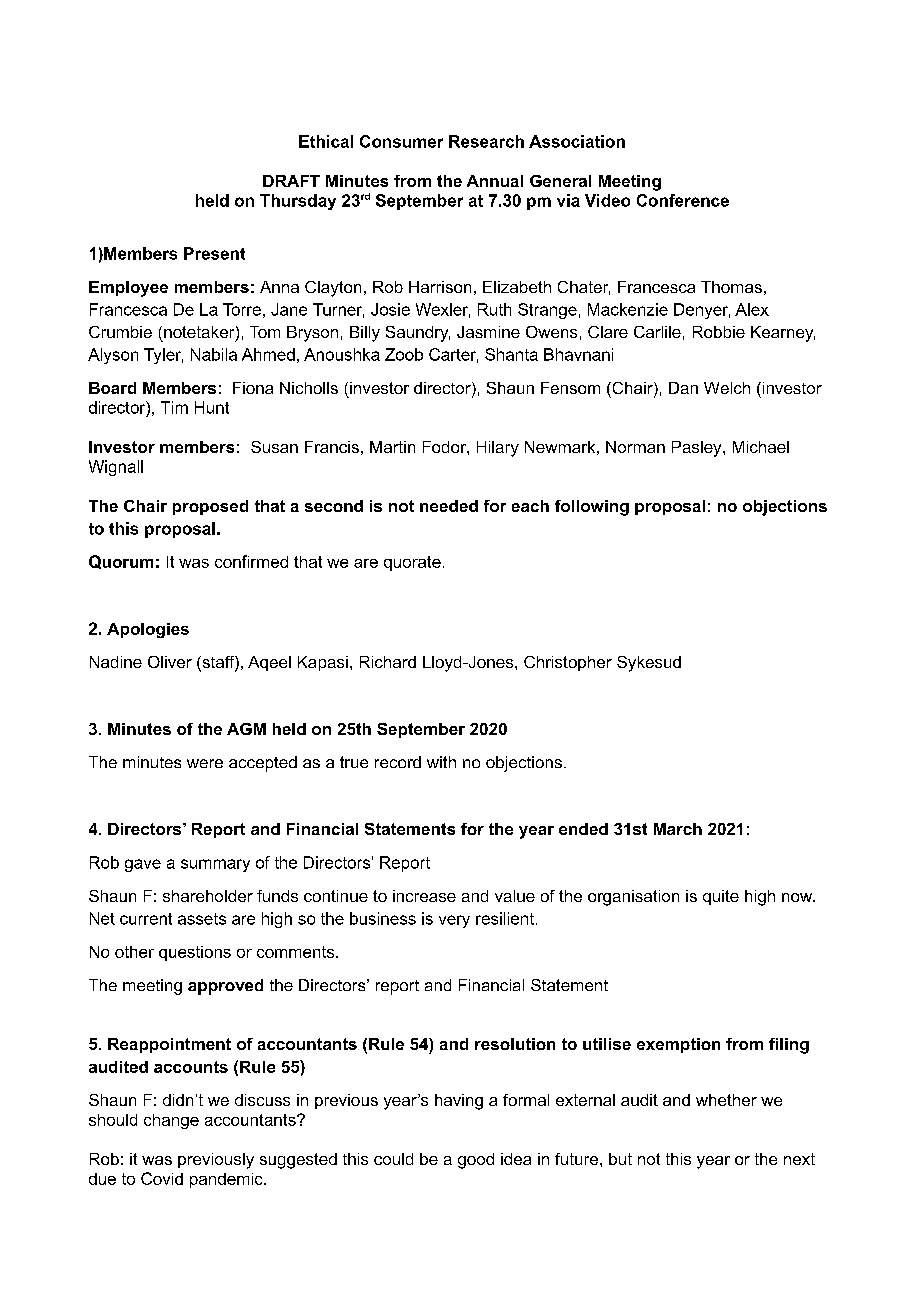 The width and height of the image is (924, 1308). I want to click on change, so click(171, 1121).
